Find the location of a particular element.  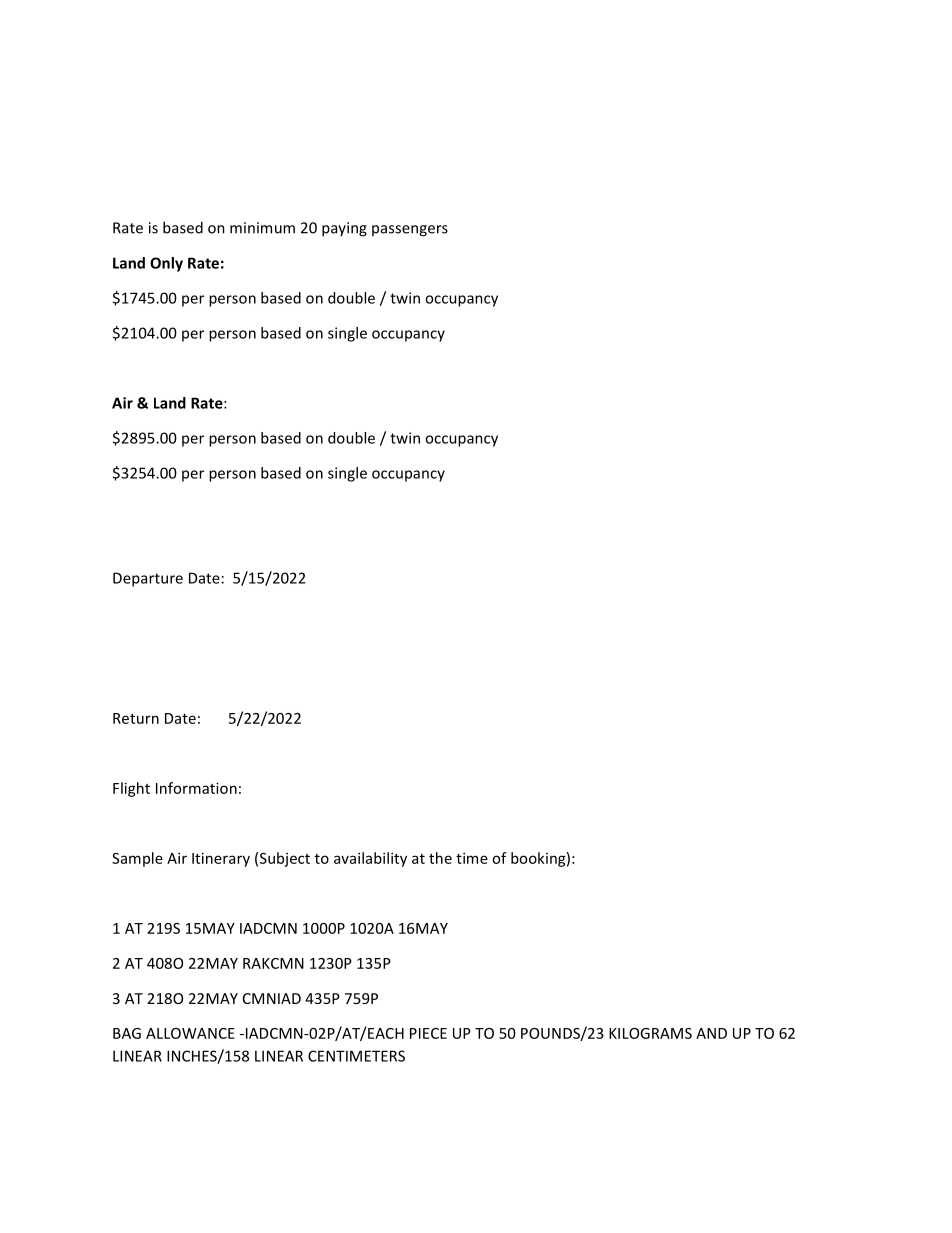

availability is located at coordinates (370, 859).
